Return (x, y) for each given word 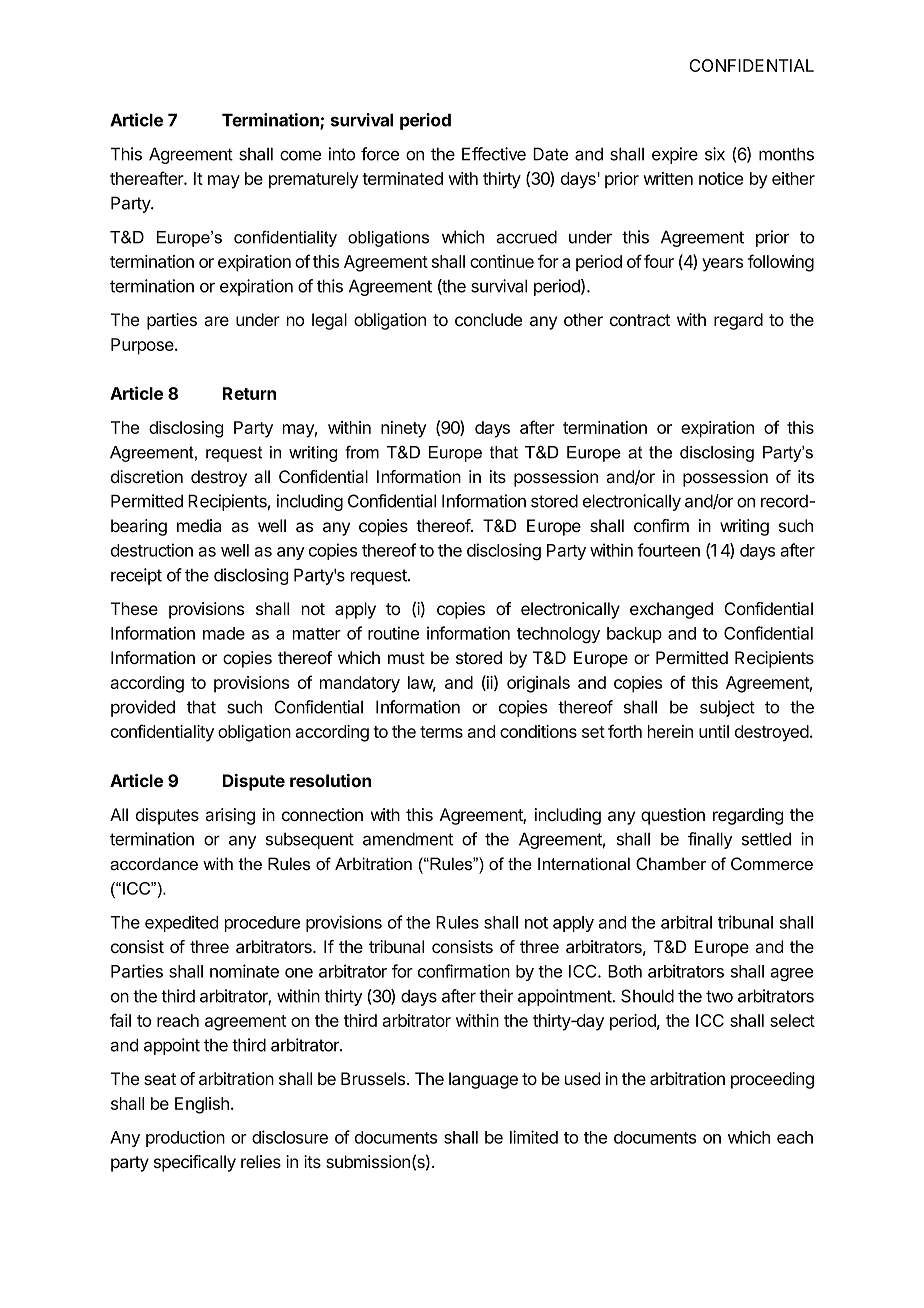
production (185, 1138)
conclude (488, 319)
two (719, 996)
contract (640, 320)
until (714, 731)
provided (143, 708)
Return (249, 393)
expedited (181, 923)
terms (441, 732)
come (300, 155)
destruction (152, 550)
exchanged (671, 610)
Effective (494, 154)
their (496, 996)
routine (393, 633)
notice (721, 178)
